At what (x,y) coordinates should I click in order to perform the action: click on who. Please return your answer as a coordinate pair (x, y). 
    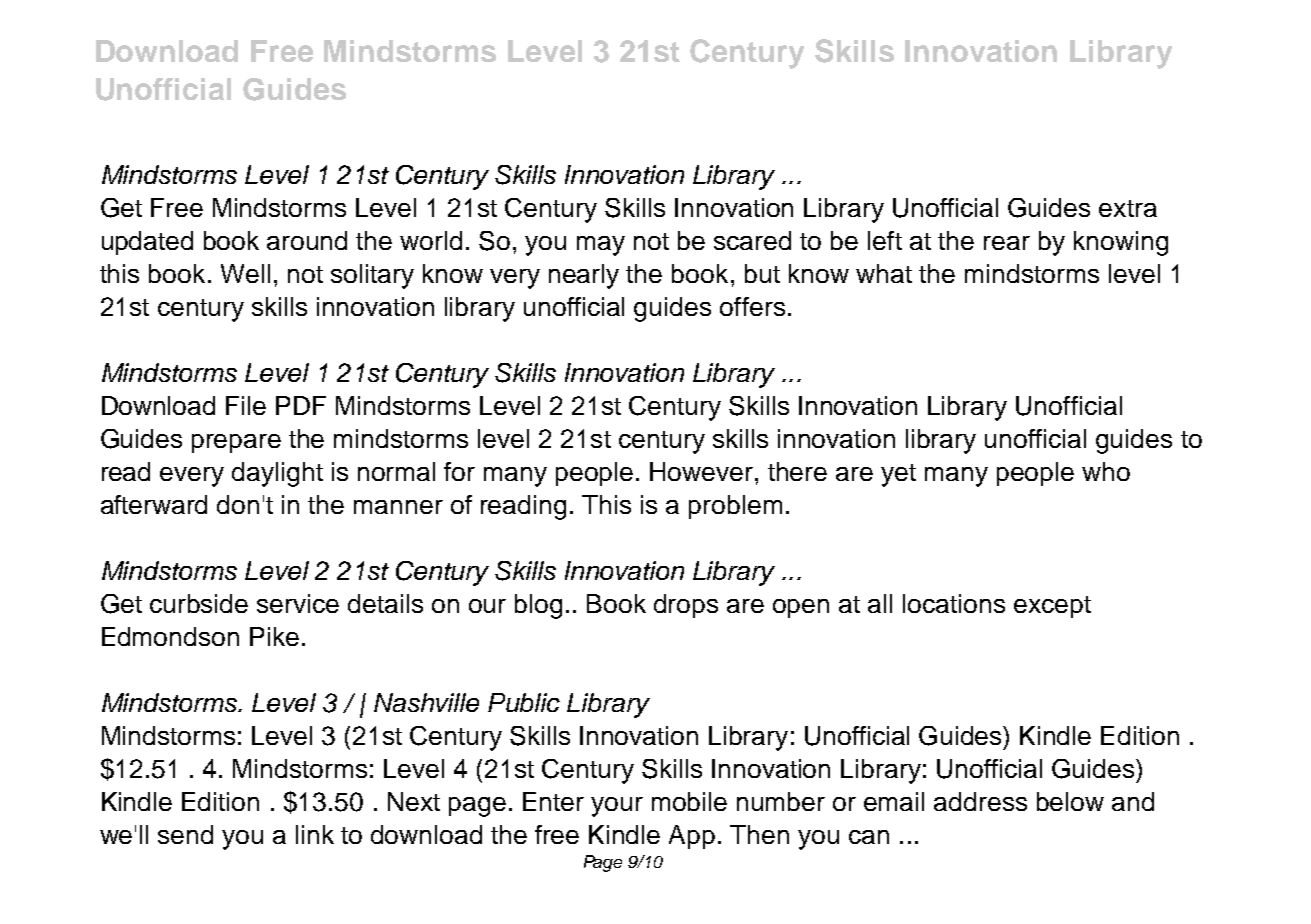
    Looking at the image, I should click on (1106, 471).
